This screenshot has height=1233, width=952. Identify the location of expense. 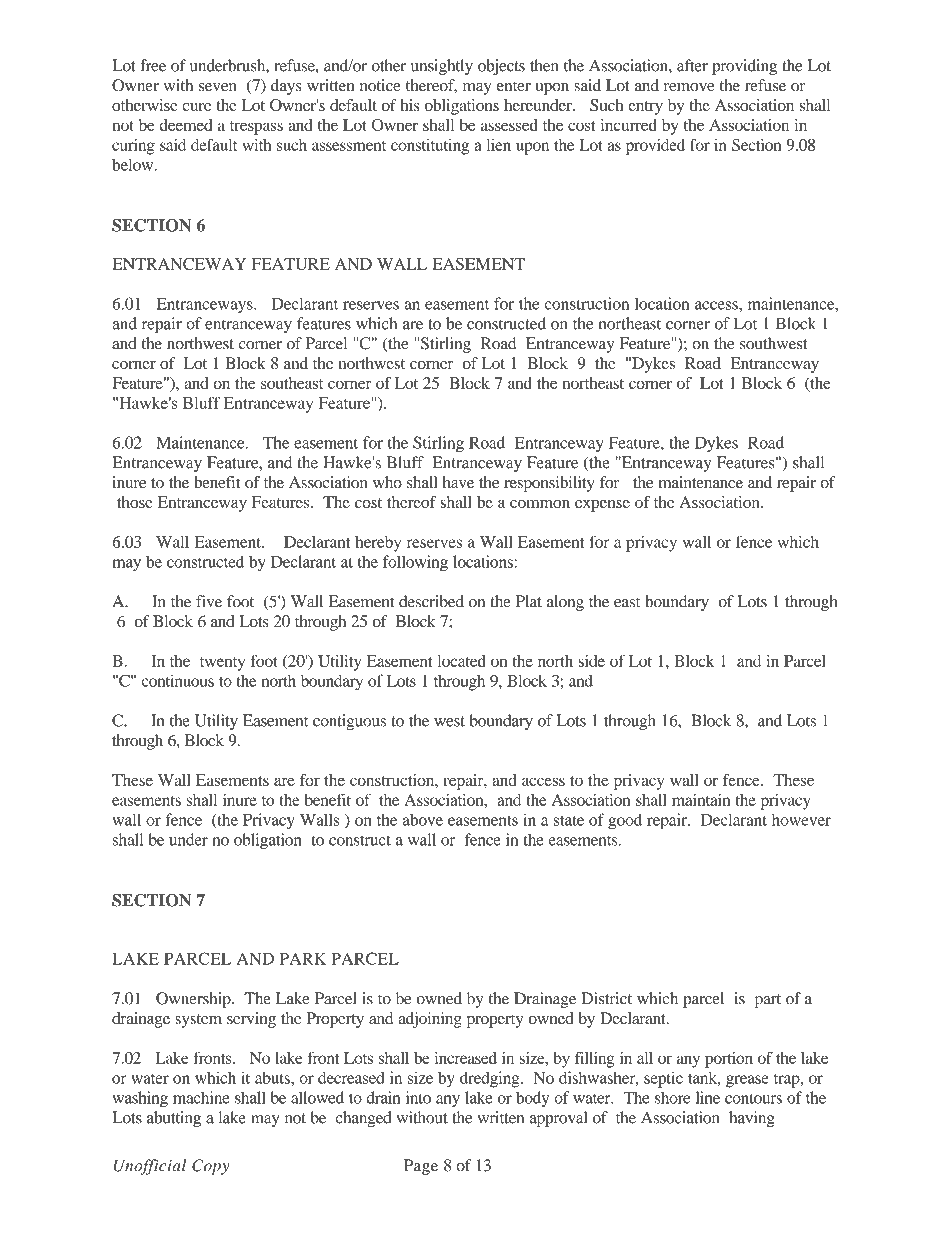
(602, 506).
